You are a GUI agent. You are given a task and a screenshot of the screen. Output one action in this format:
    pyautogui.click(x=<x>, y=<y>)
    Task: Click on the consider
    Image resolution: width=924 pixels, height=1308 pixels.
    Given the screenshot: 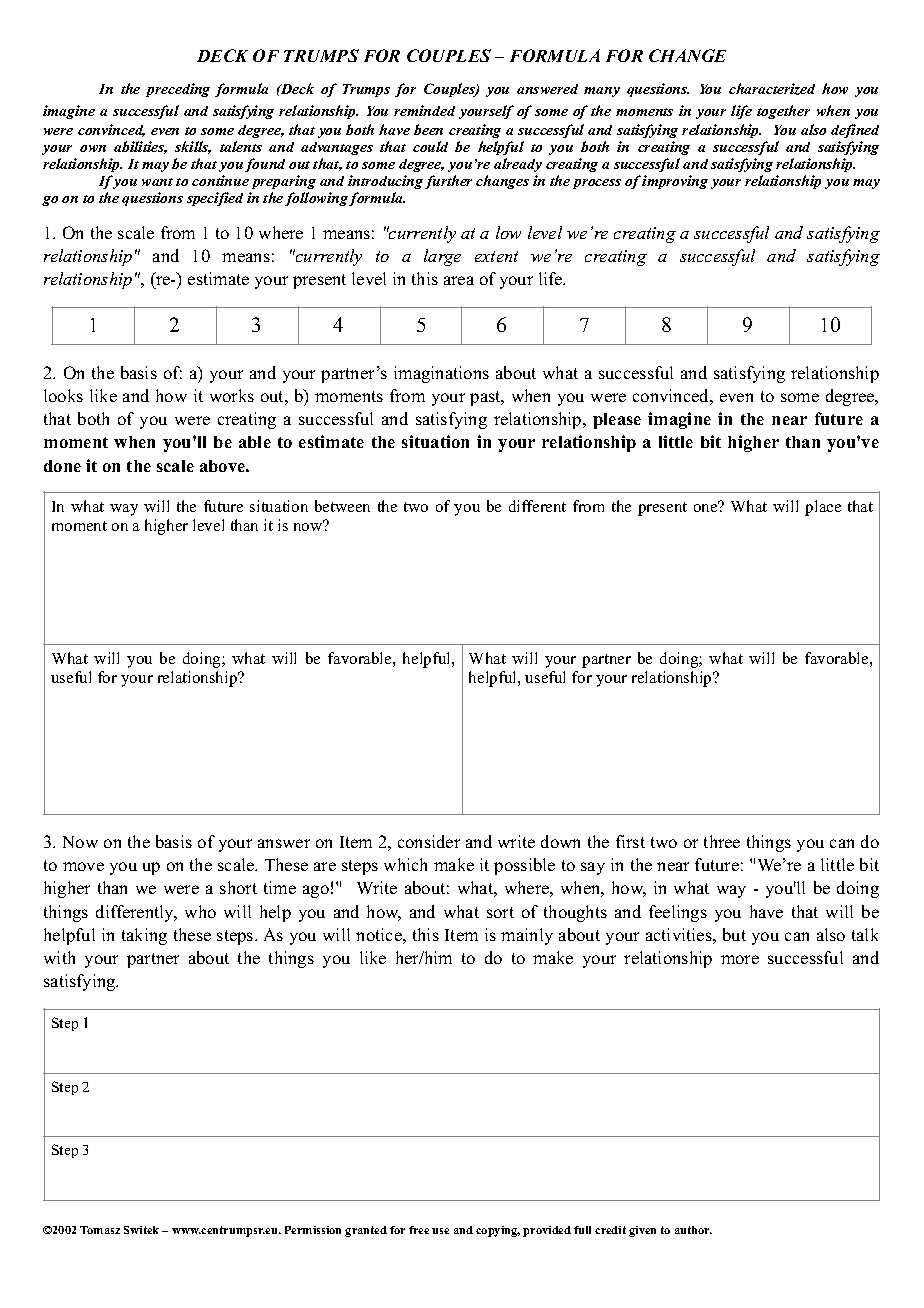 What is the action you would take?
    pyautogui.click(x=429, y=841)
